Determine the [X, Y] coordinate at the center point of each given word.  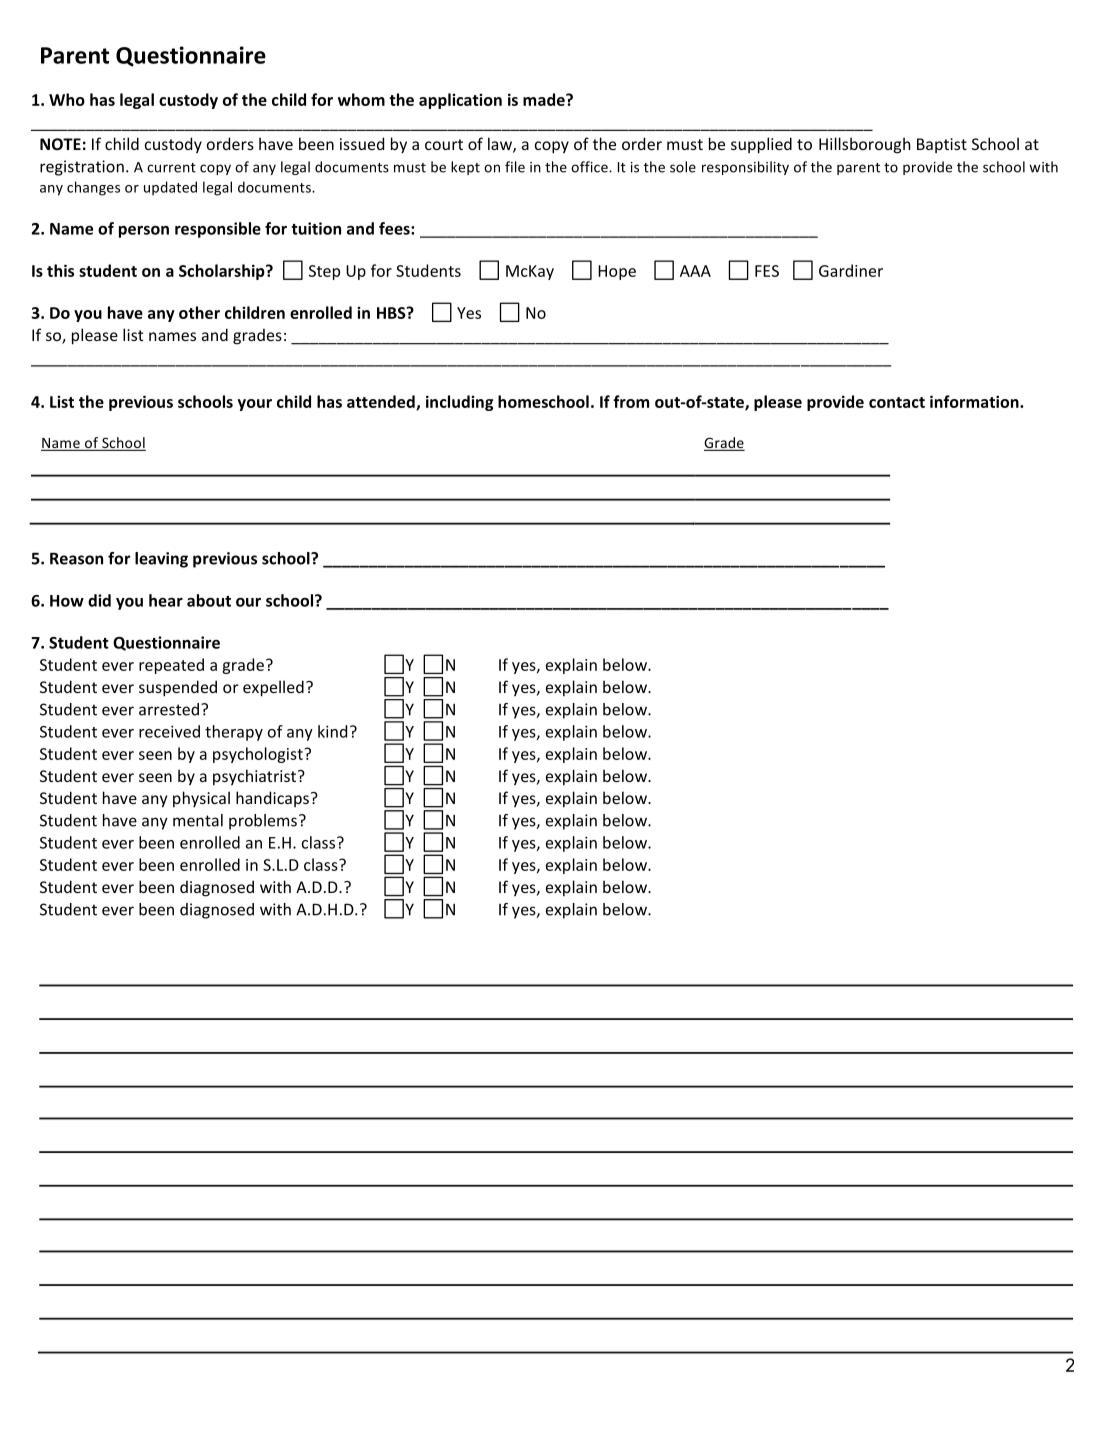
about [209, 600]
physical [201, 799]
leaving [161, 560]
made [545, 99]
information [975, 401]
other [199, 312]
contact [897, 402]
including [459, 403]
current [171, 168]
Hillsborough [865, 145]
